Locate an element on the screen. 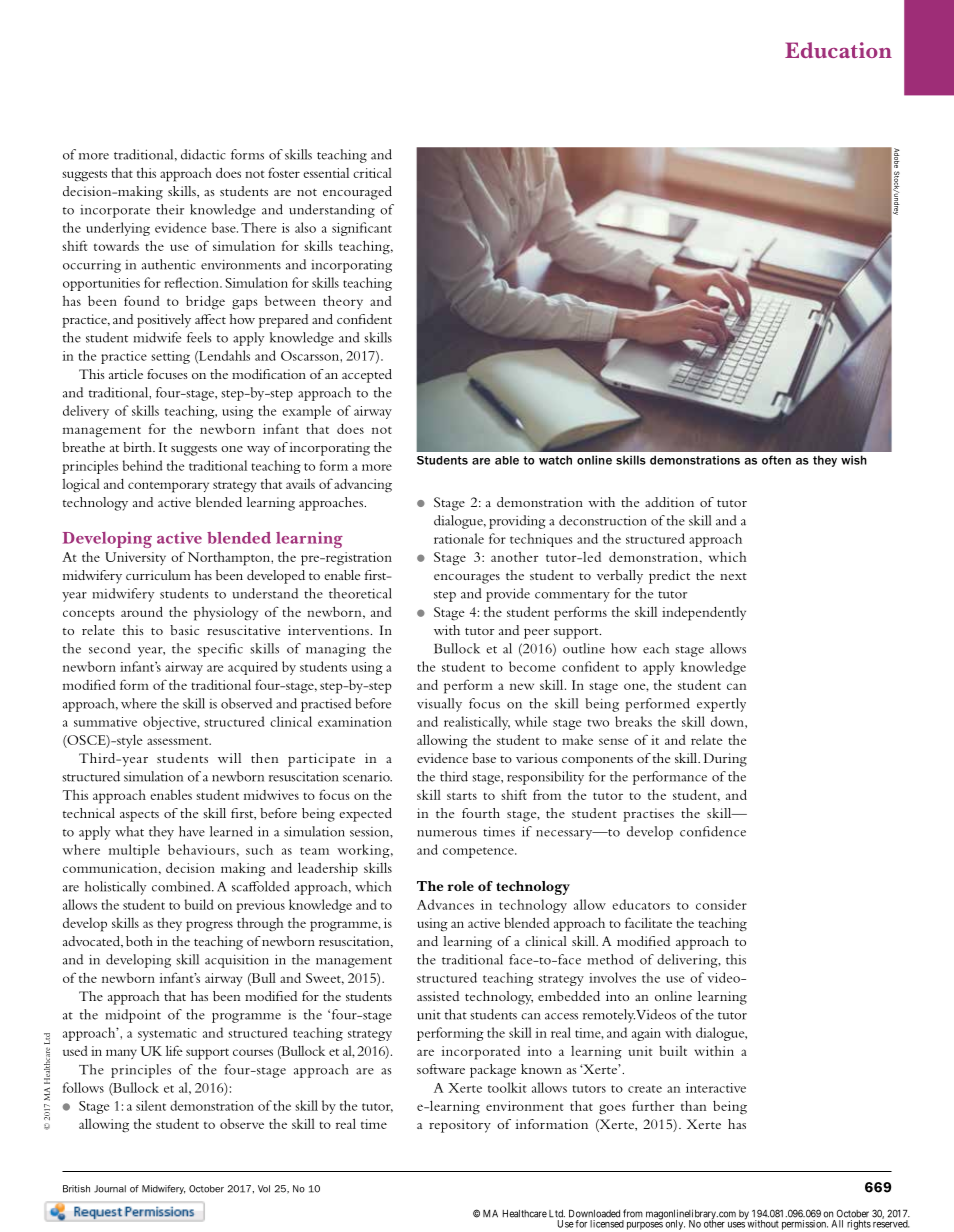 Image resolution: width=954 pixels, height=1232 pixels. didactic is located at coordinates (203, 154).
